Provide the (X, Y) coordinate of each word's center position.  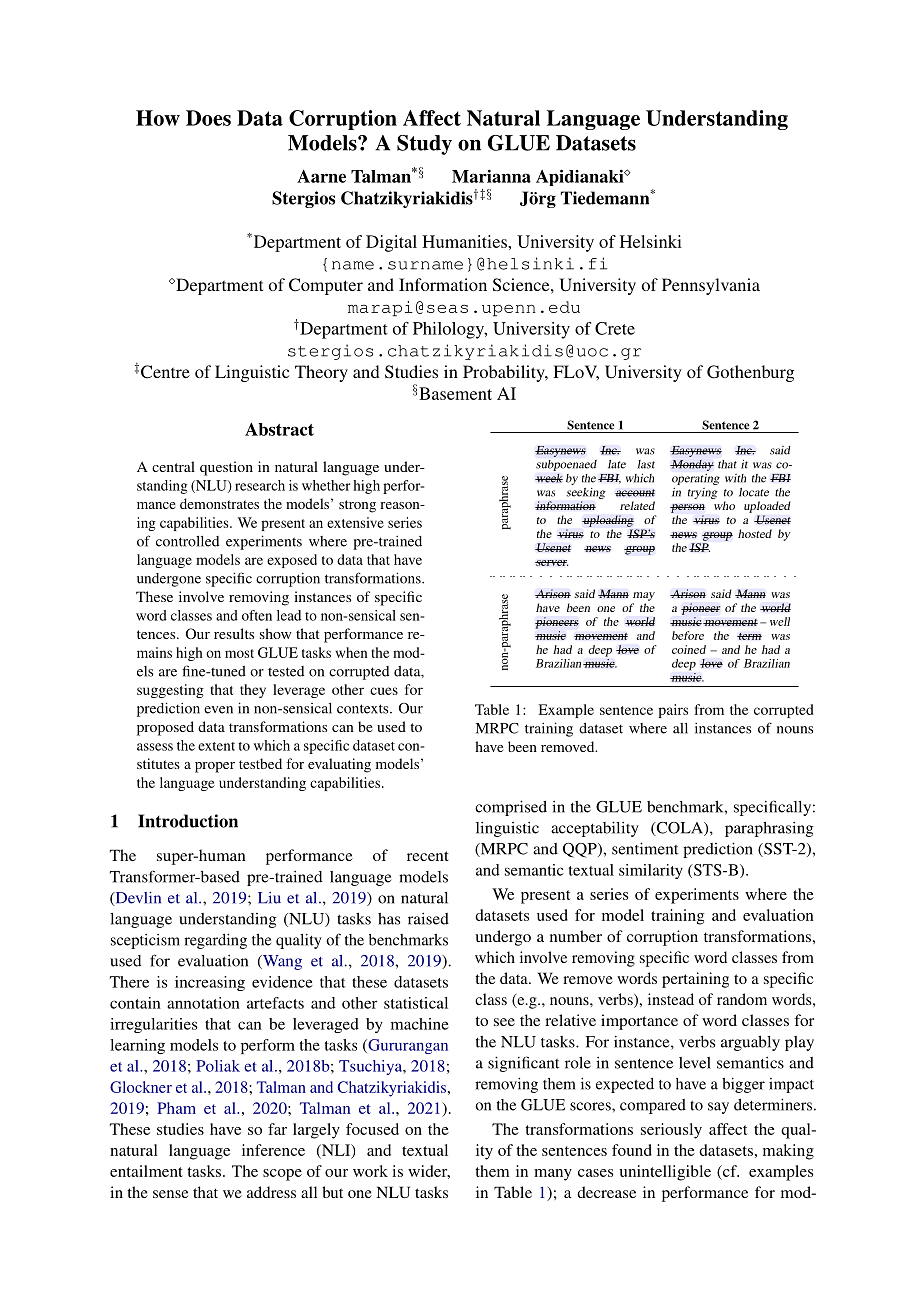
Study (424, 145)
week (549, 478)
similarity (651, 871)
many (553, 1175)
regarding (215, 941)
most (239, 653)
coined (689, 649)
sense (170, 1194)
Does (208, 118)
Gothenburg (750, 373)
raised (428, 919)
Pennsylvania (711, 286)
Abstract (279, 429)
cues (384, 691)
